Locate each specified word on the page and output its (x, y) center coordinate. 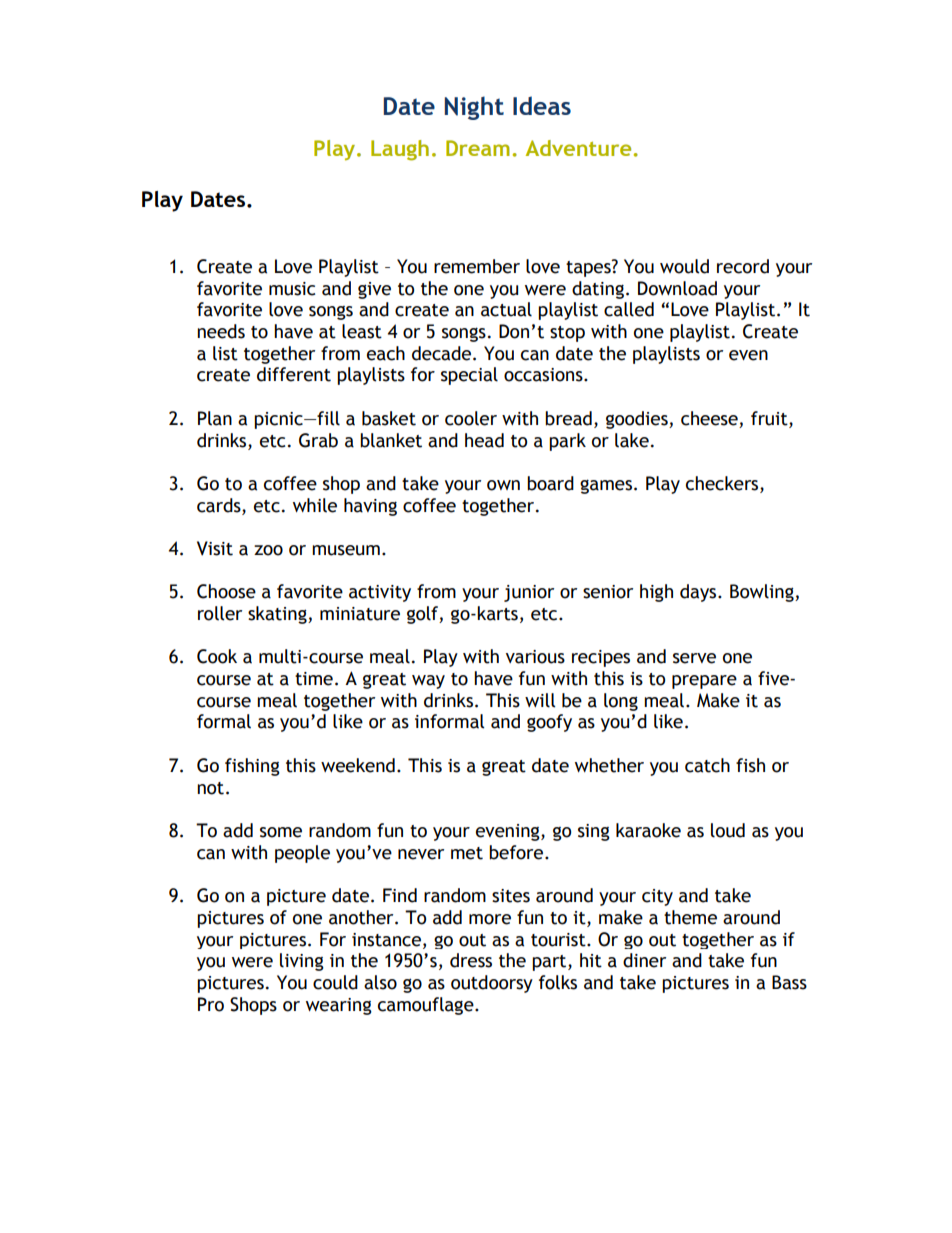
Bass (789, 982)
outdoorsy (492, 984)
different (294, 374)
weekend (358, 765)
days (699, 593)
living (302, 962)
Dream (478, 148)
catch (707, 765)
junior (529, 593)
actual (506, 309)
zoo (268, 550)
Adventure (578, 148)
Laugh (400, 150)
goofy (549, 723)
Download (677, 288)
